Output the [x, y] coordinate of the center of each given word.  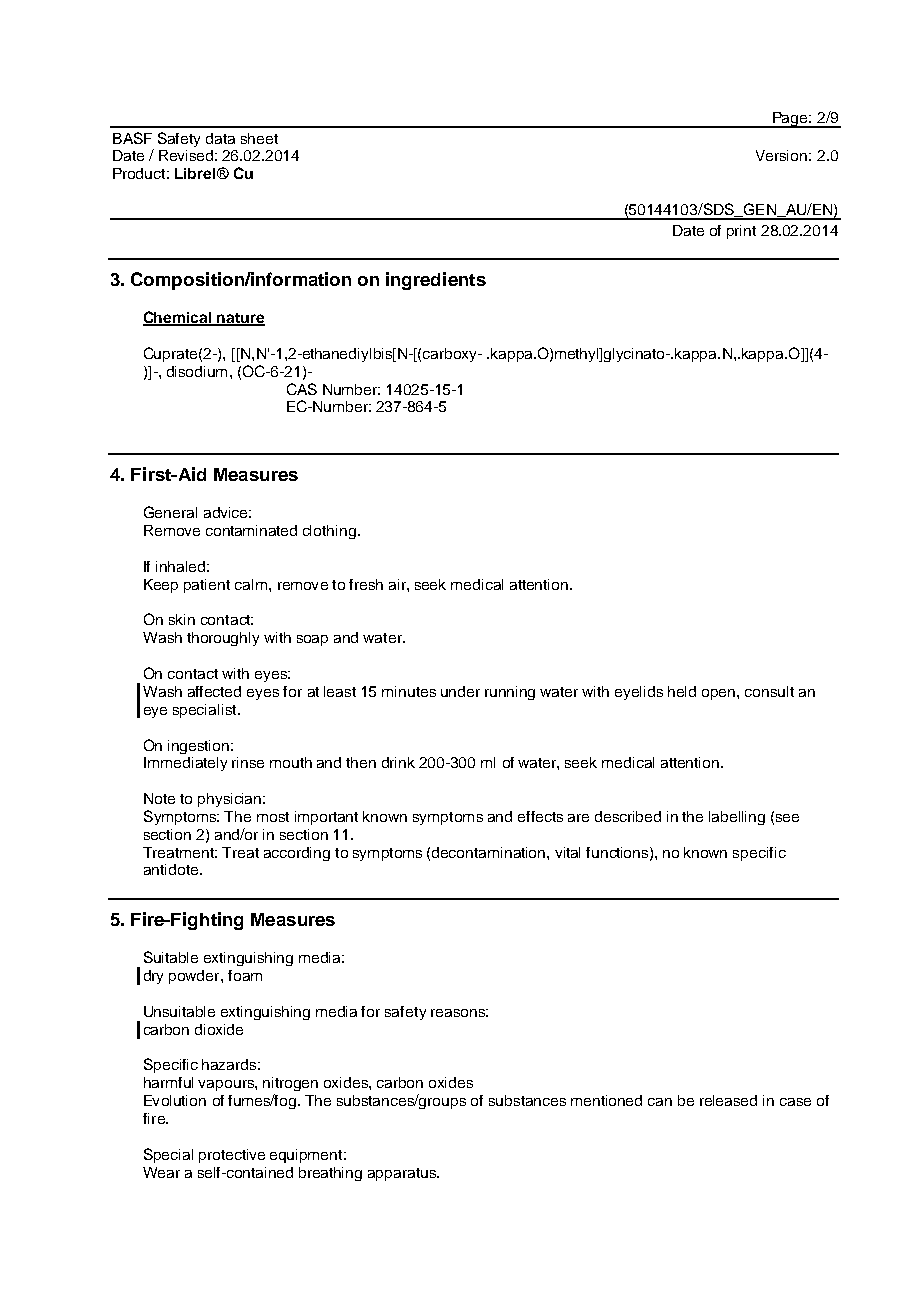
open [720, 694]
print [741, 232]
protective [232, 1156]
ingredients [436, 281]
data [220, 138]
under [460, 691]
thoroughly [223, 639]
